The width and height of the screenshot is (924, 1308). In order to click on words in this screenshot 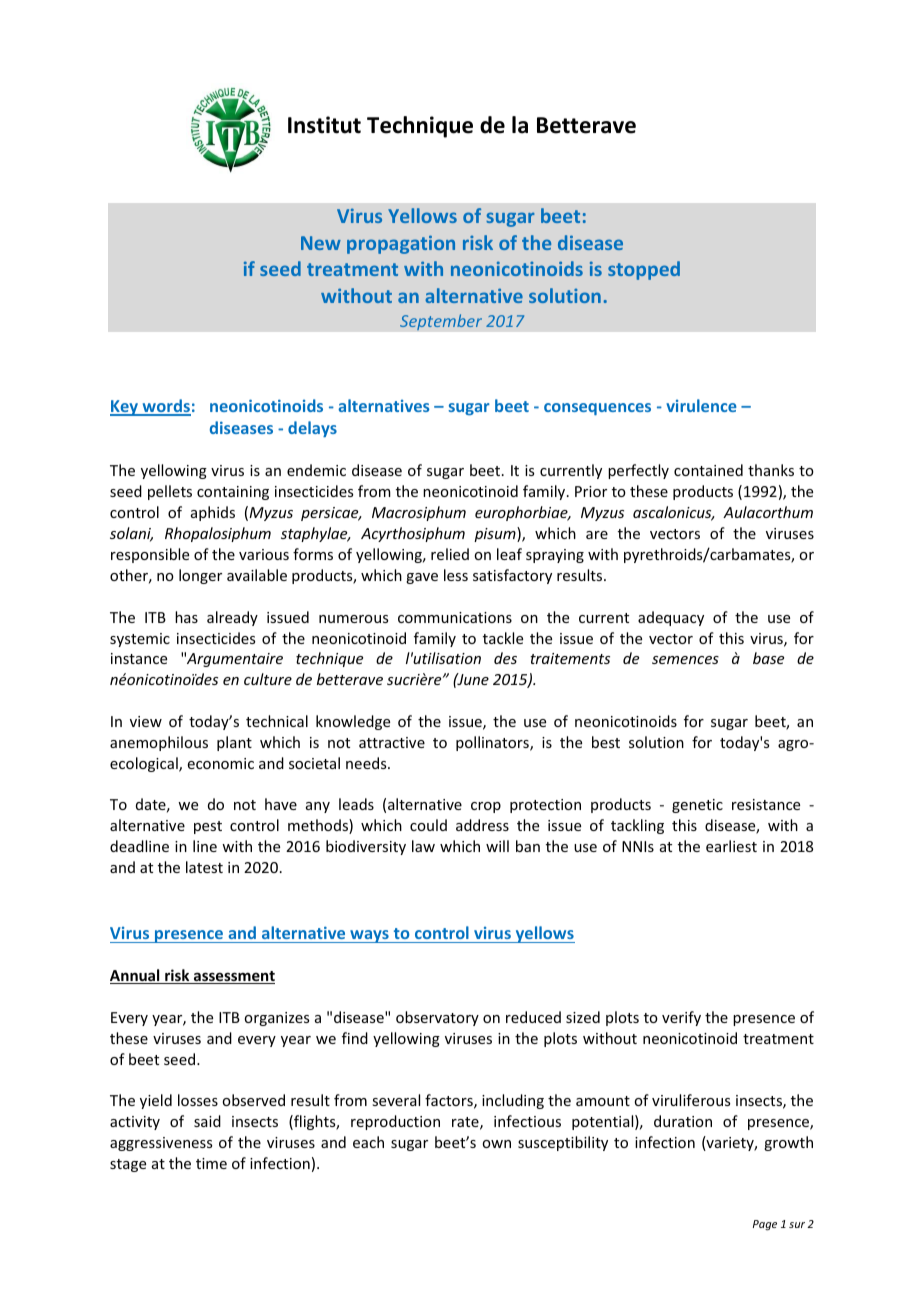, I will do `click(165, 407)`.
